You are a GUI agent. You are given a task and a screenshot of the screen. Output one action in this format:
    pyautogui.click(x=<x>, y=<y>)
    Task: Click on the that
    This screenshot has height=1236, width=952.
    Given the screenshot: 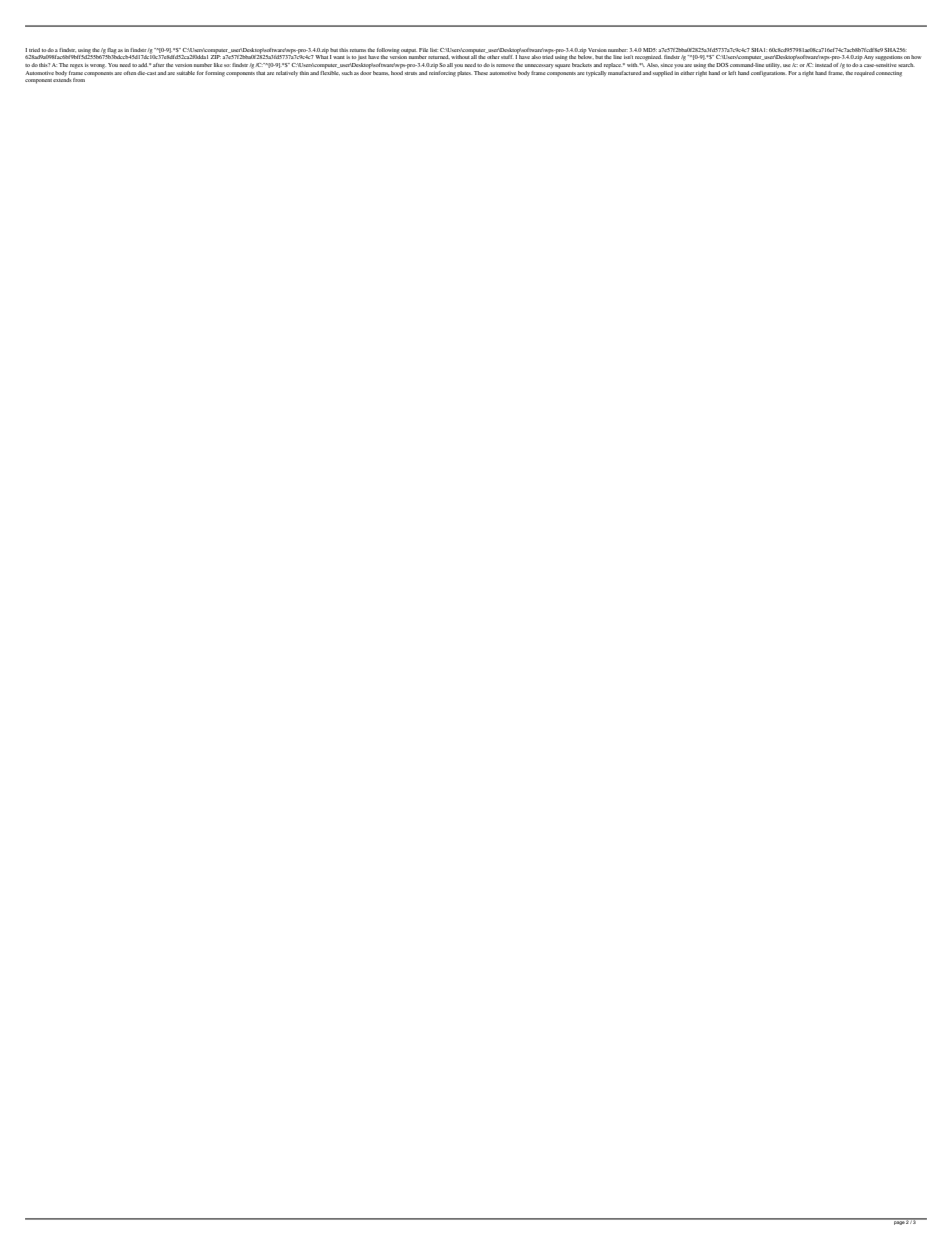 What is the action you would take?
    pyautogui.click(x=260, y=73)
